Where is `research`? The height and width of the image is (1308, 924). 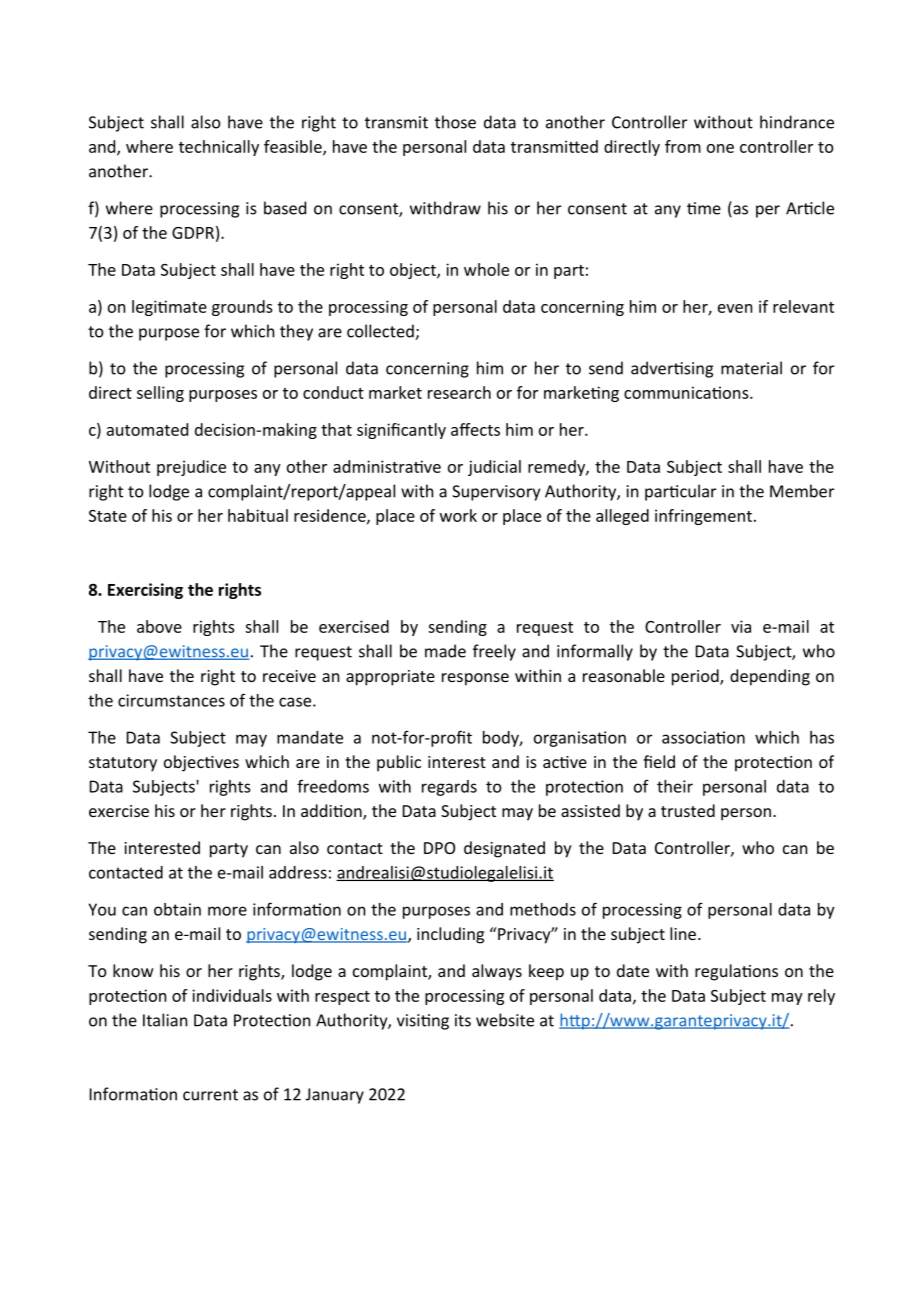 research is located at coordinates (459, 392).
